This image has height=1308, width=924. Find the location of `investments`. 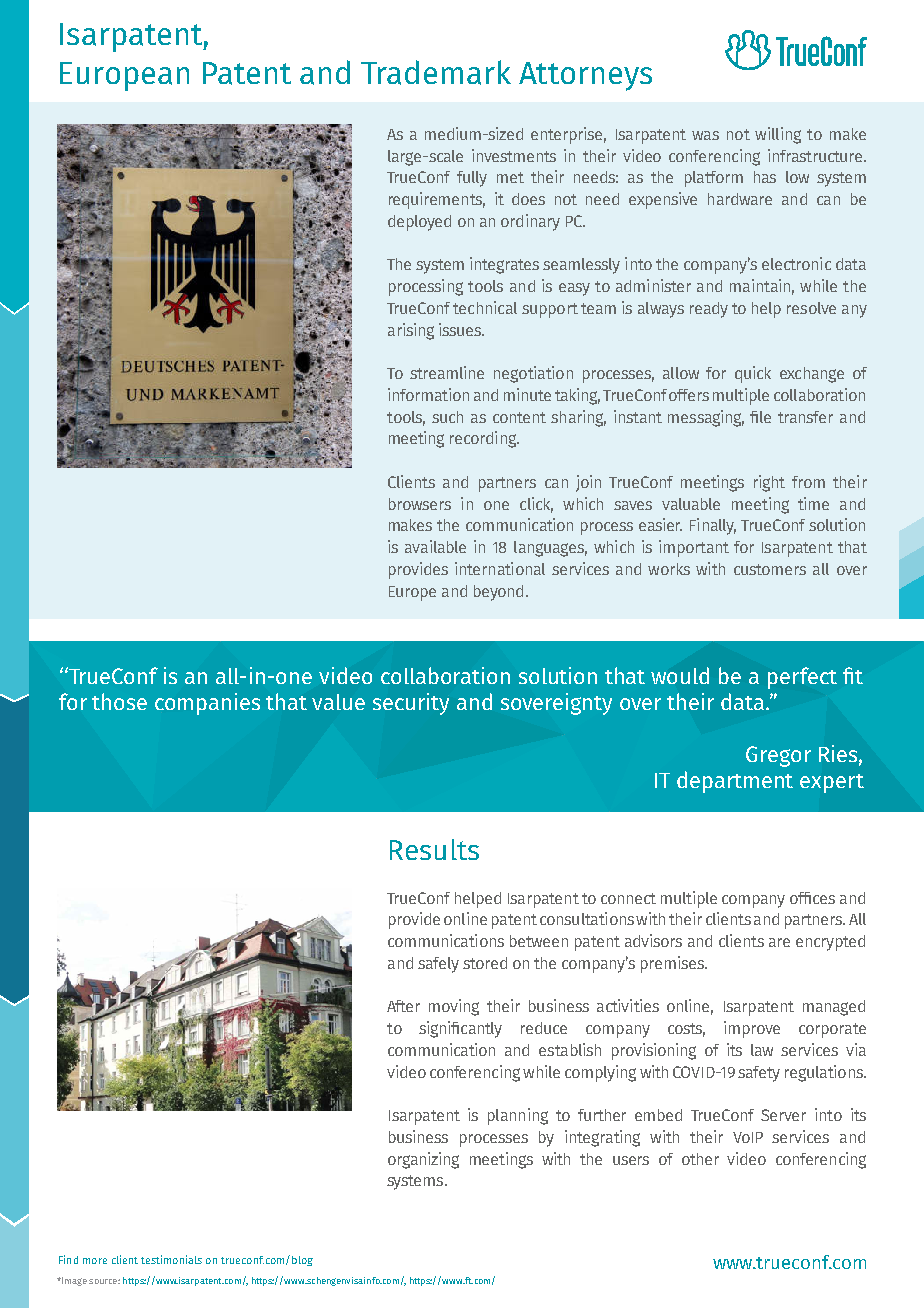

investments is located at coordinates (514, 155).
